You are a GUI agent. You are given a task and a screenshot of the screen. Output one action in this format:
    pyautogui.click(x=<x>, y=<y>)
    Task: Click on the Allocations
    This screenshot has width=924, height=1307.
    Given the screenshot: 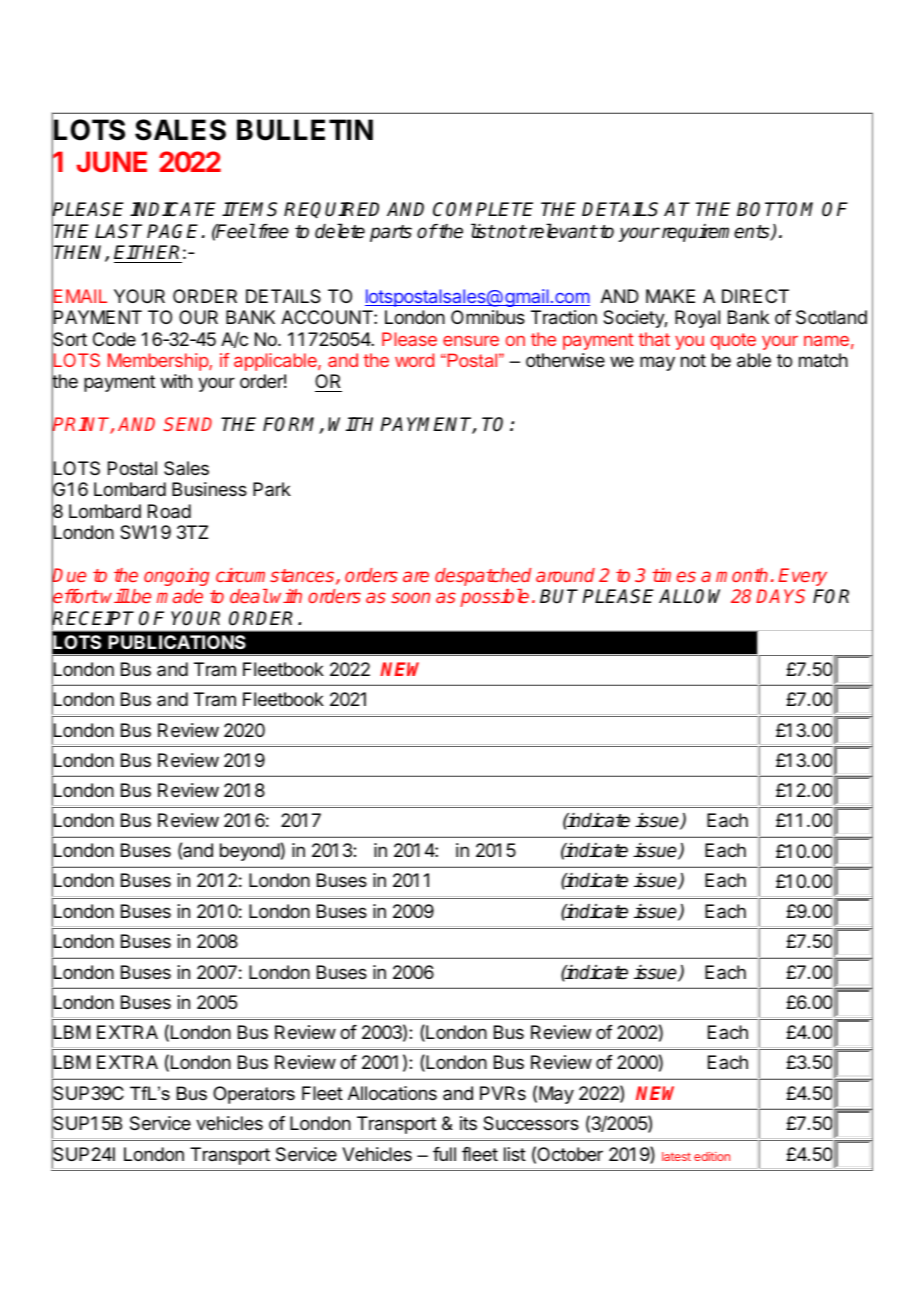 What is the action you would take?
    pyautogui.click(x=392, y=1093)
